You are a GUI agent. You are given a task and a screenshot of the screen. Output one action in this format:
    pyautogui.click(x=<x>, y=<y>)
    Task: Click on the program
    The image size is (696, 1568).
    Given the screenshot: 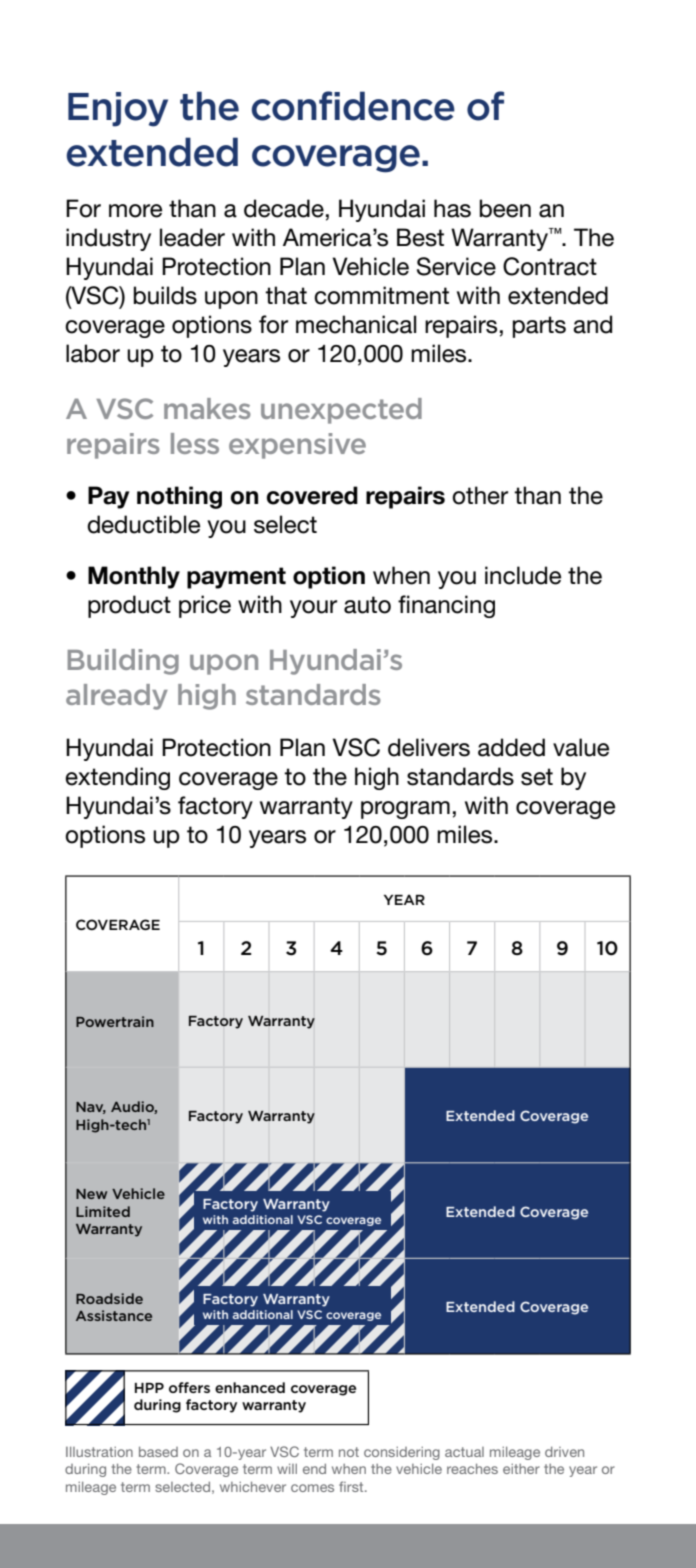 What is the action you would take?
    pyautogui.click(x=405, y=810)
